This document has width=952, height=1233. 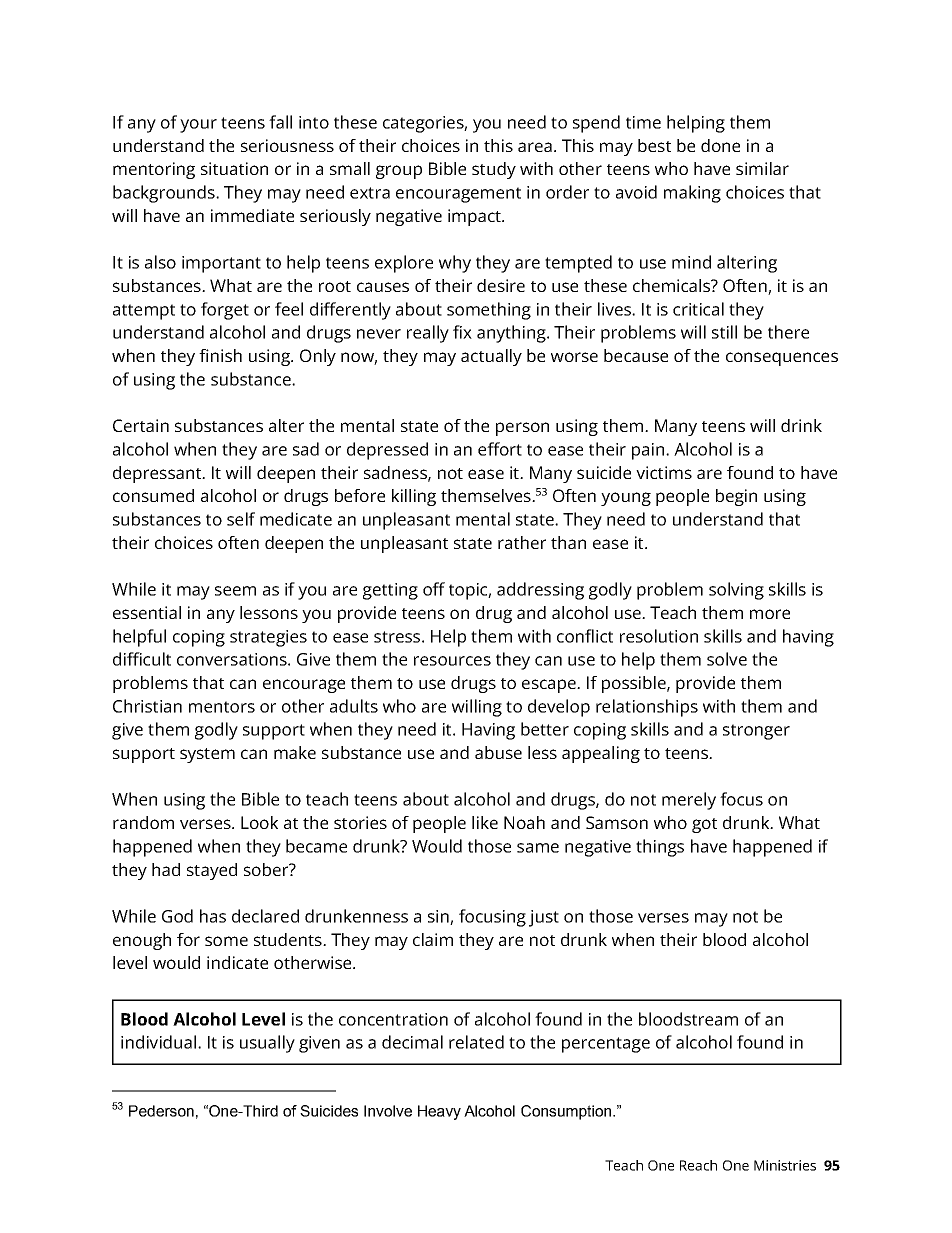 What do you see at coordinates (268, 638) in the document?
I see `strategies` at bounding box center [268, 638].
